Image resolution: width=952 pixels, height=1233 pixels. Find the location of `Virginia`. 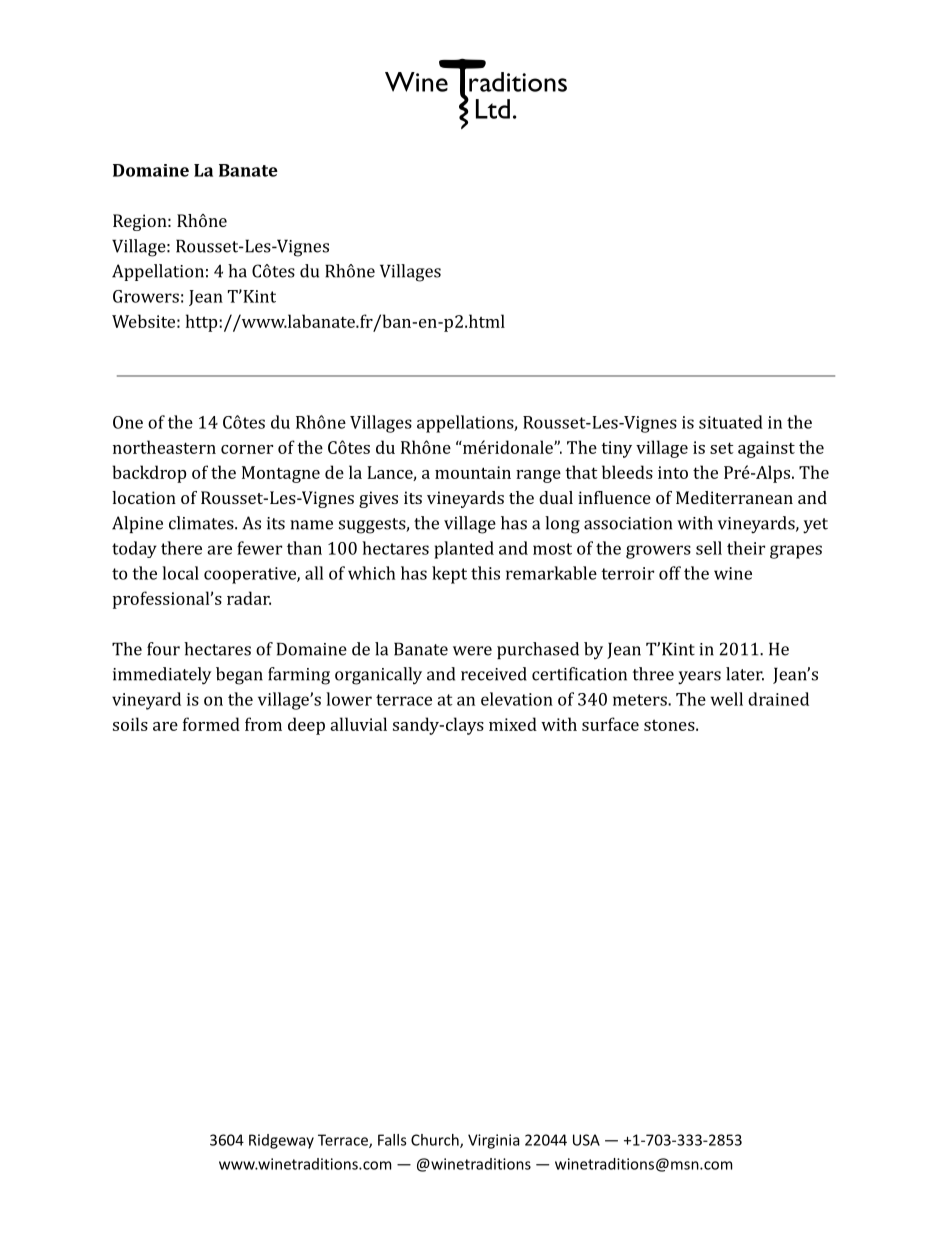

Virginia is located at coordinates (493, 1141).
